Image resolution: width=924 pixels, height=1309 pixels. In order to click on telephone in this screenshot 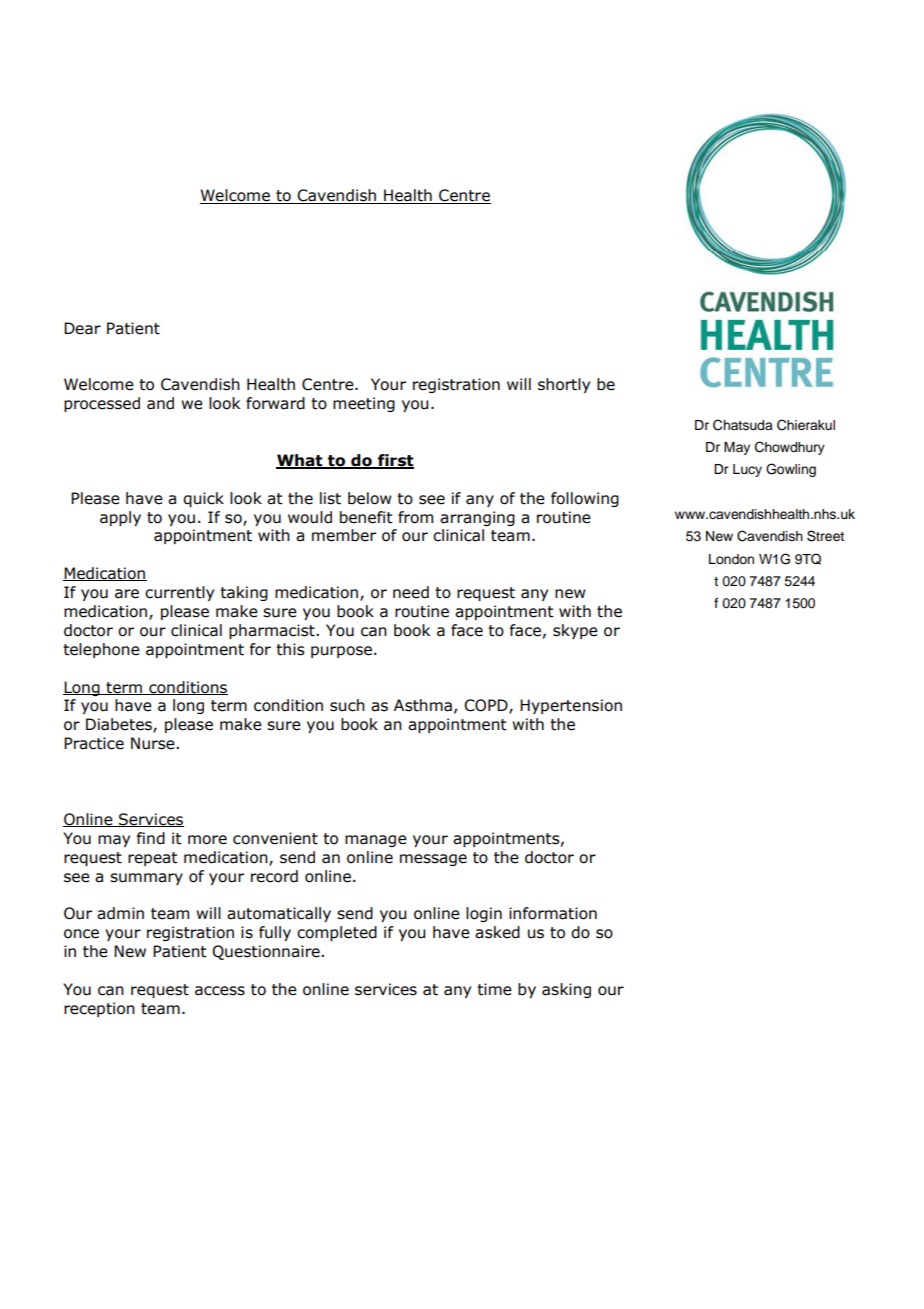, I will do `click(101, 650)`.
